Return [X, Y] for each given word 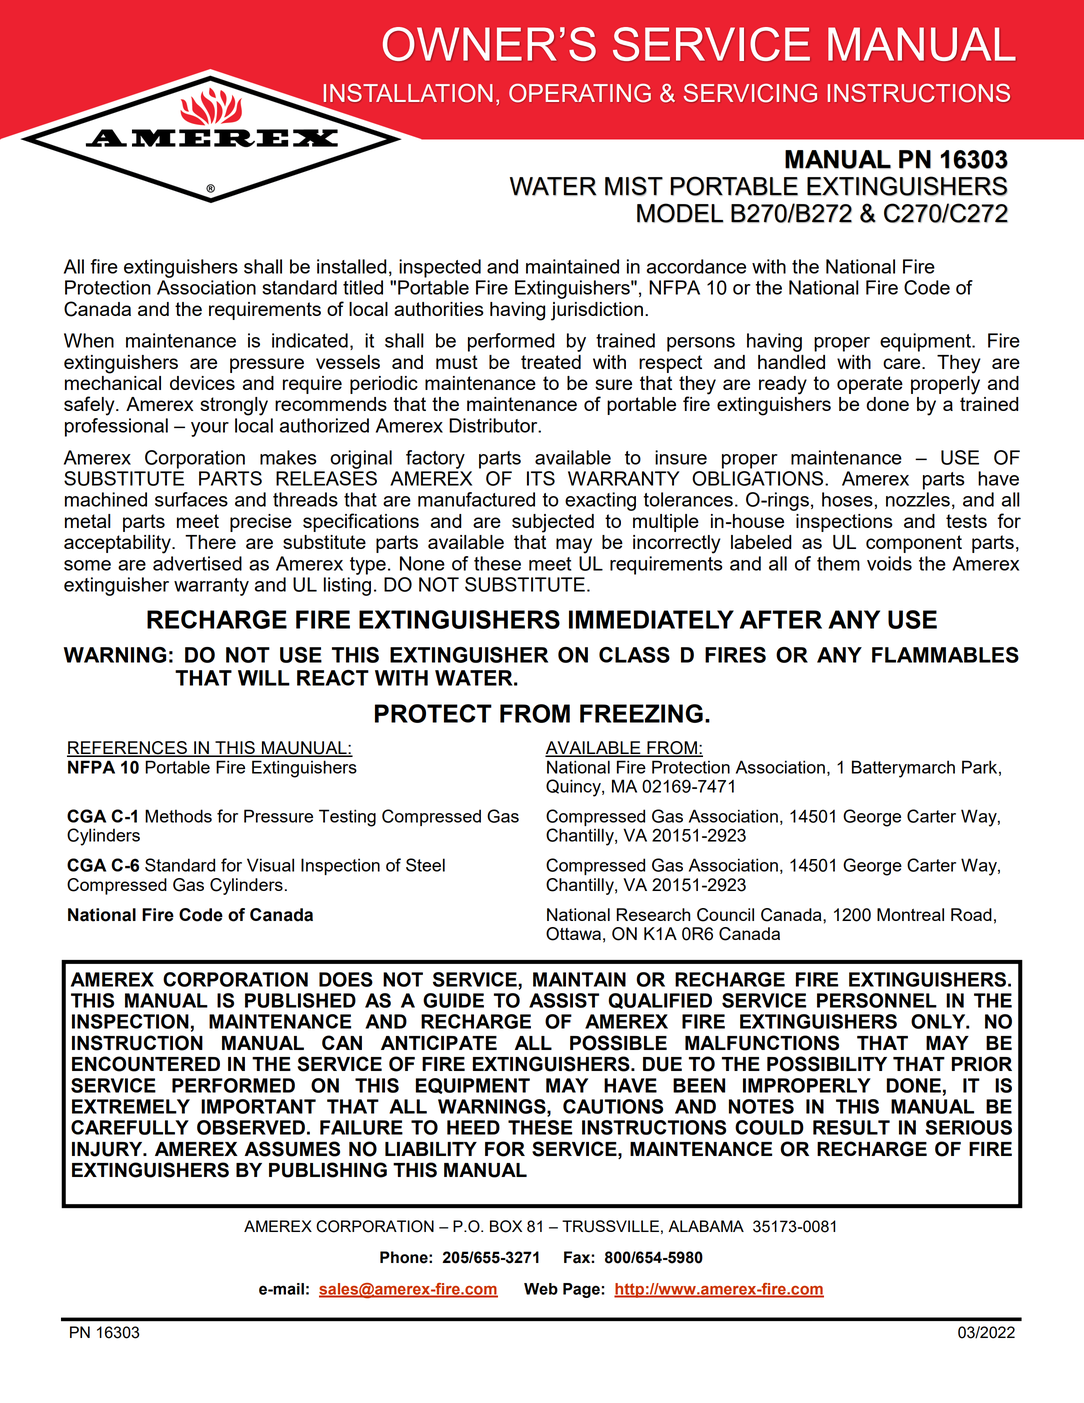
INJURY [108, 1149]
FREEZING [641, 713]
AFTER [781, 619]
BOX [506, 1226]
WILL [264, 678]
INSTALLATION [408, 93]
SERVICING [750, 93]
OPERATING [580, 93]
